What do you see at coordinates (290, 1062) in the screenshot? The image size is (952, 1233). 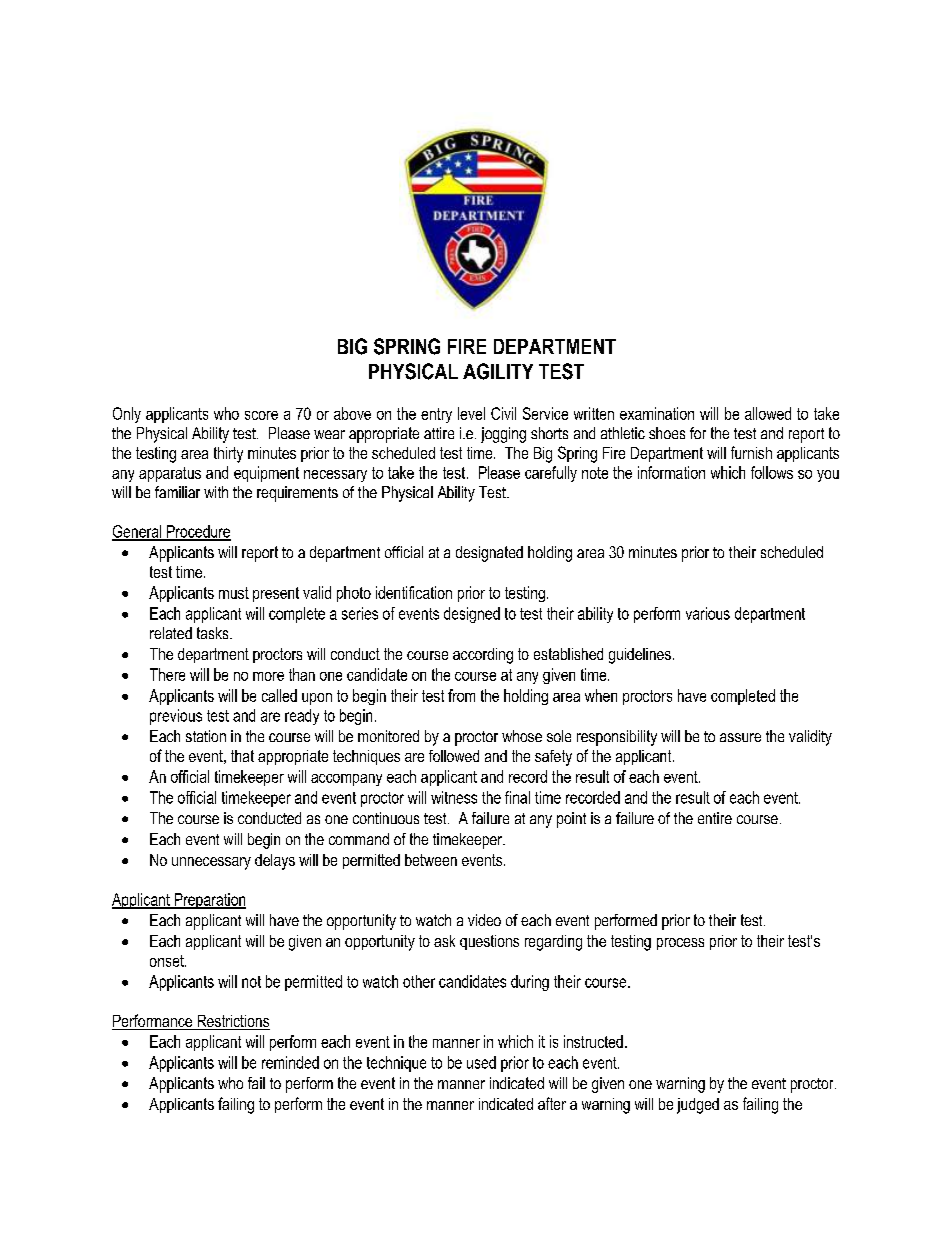 I see `reminded` at bounding box center [290, 1062].
